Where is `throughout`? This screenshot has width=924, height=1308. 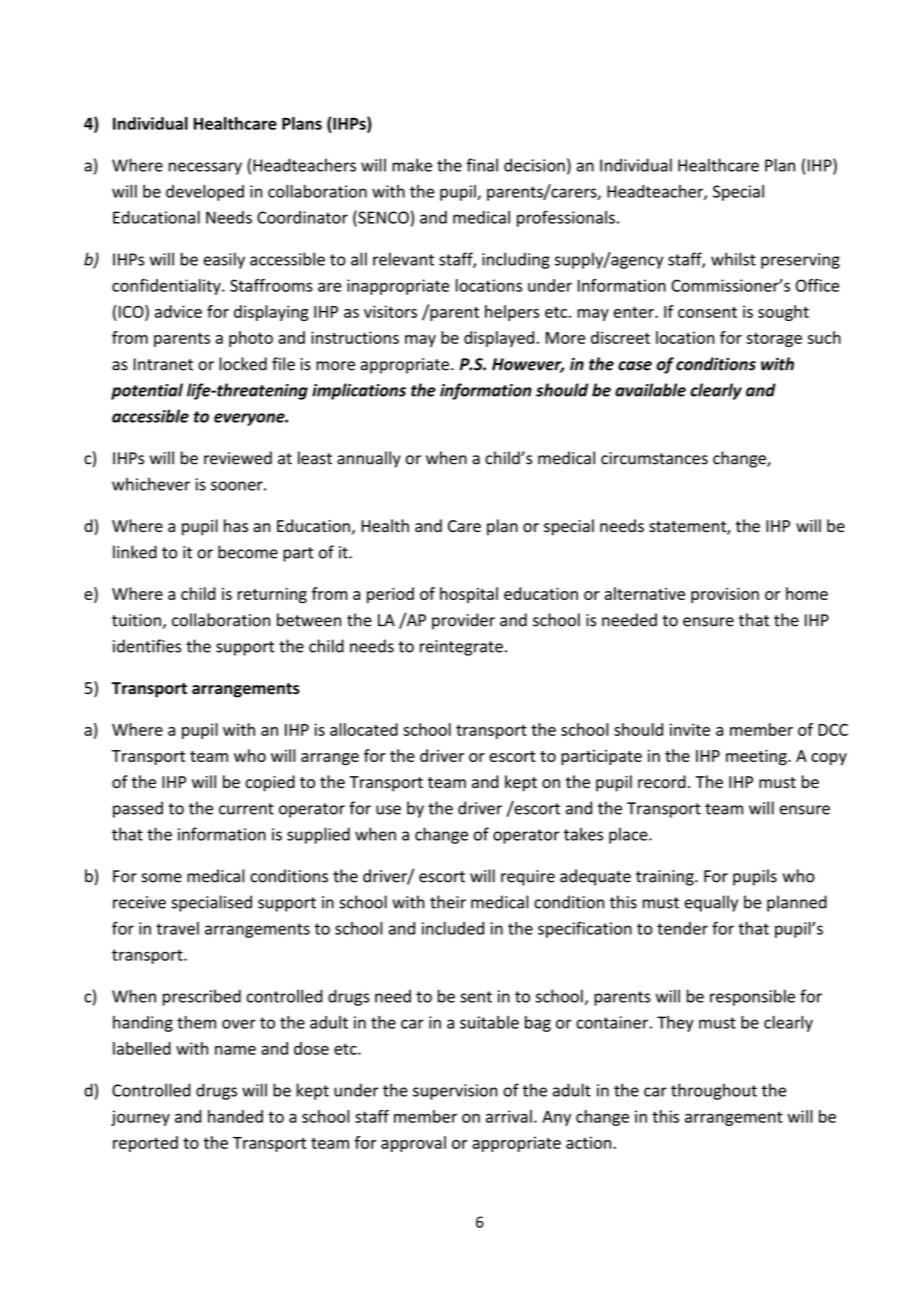 throughout is located at coordinates (714, 1091).
